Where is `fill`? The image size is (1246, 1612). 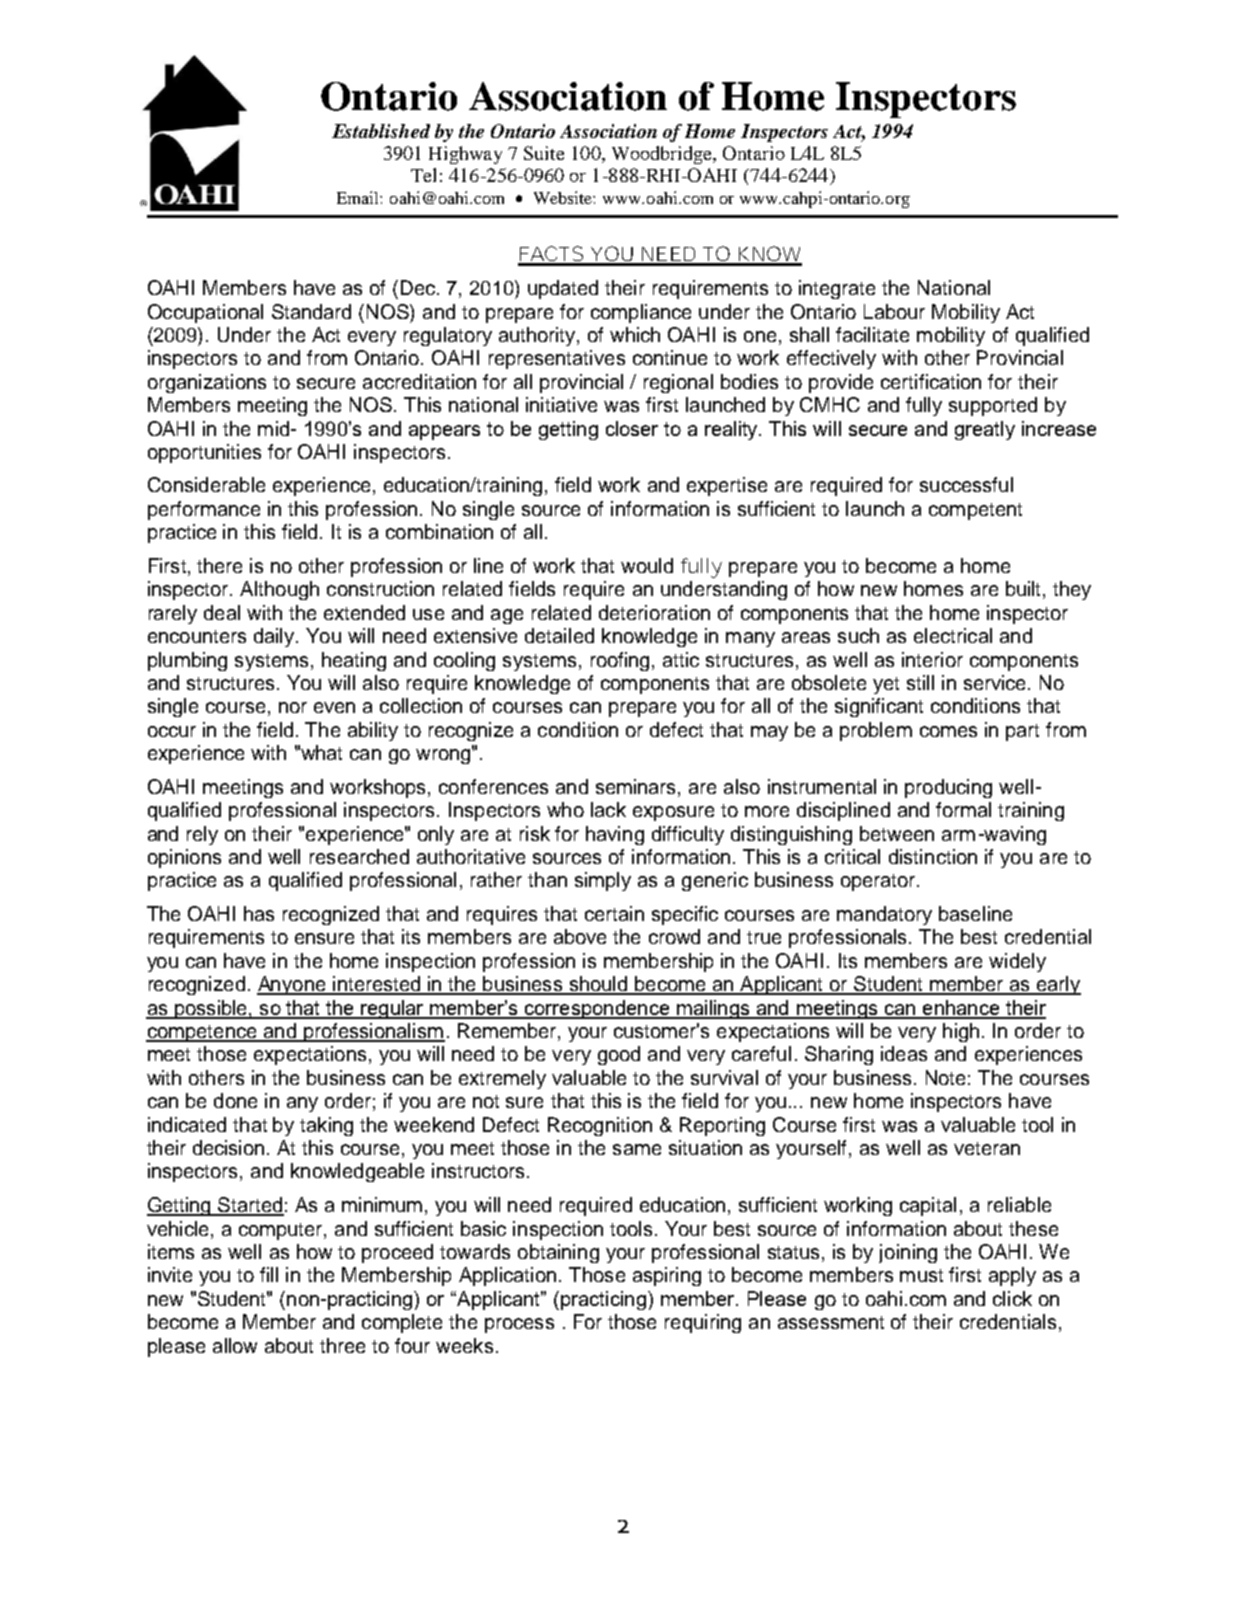 fill is located at coordinates (269, 1274).
